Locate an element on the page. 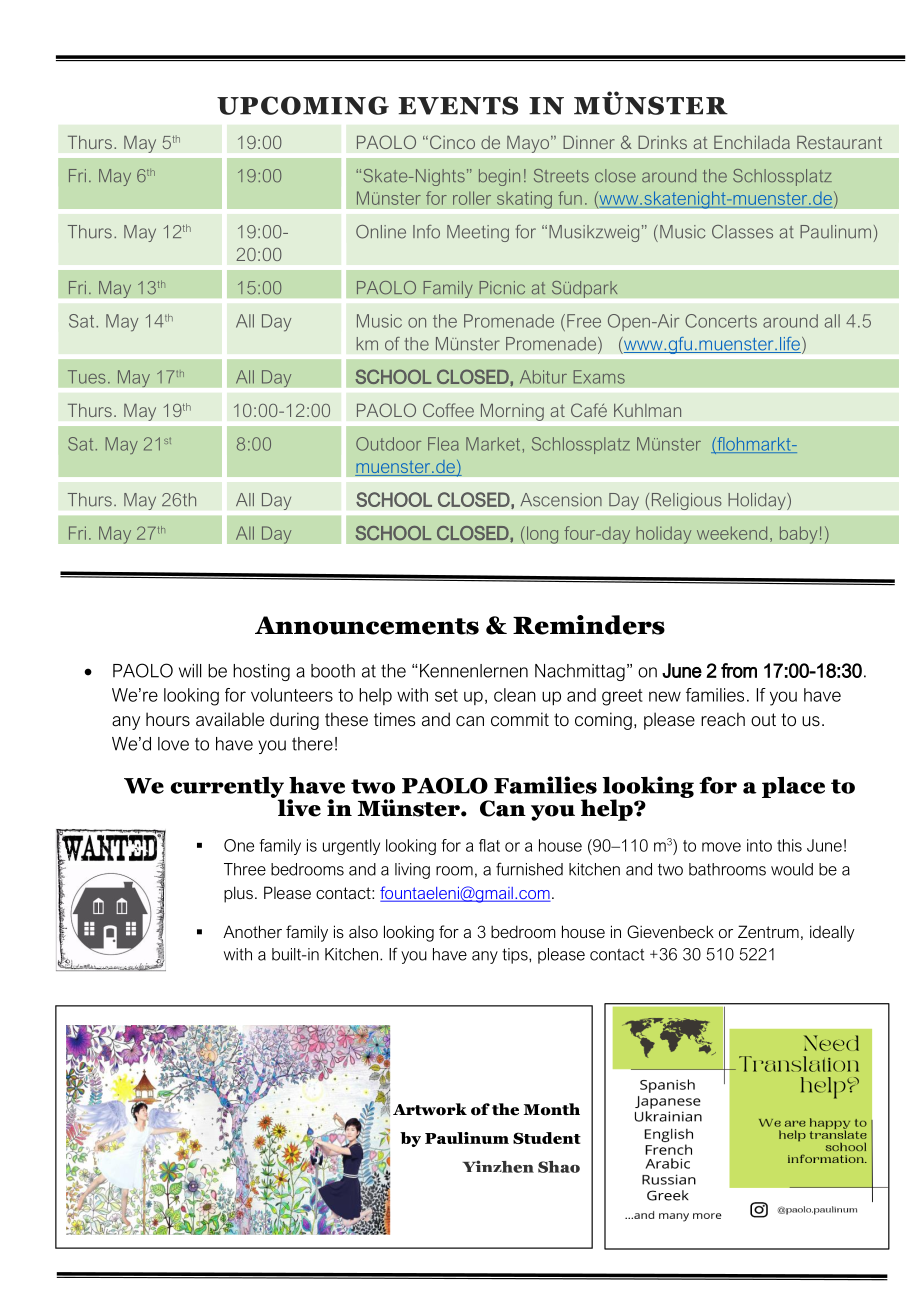 Image resolution: width=924 pixels, height=1307 pixels. Enchilada is located at coordinates (752, 142).
